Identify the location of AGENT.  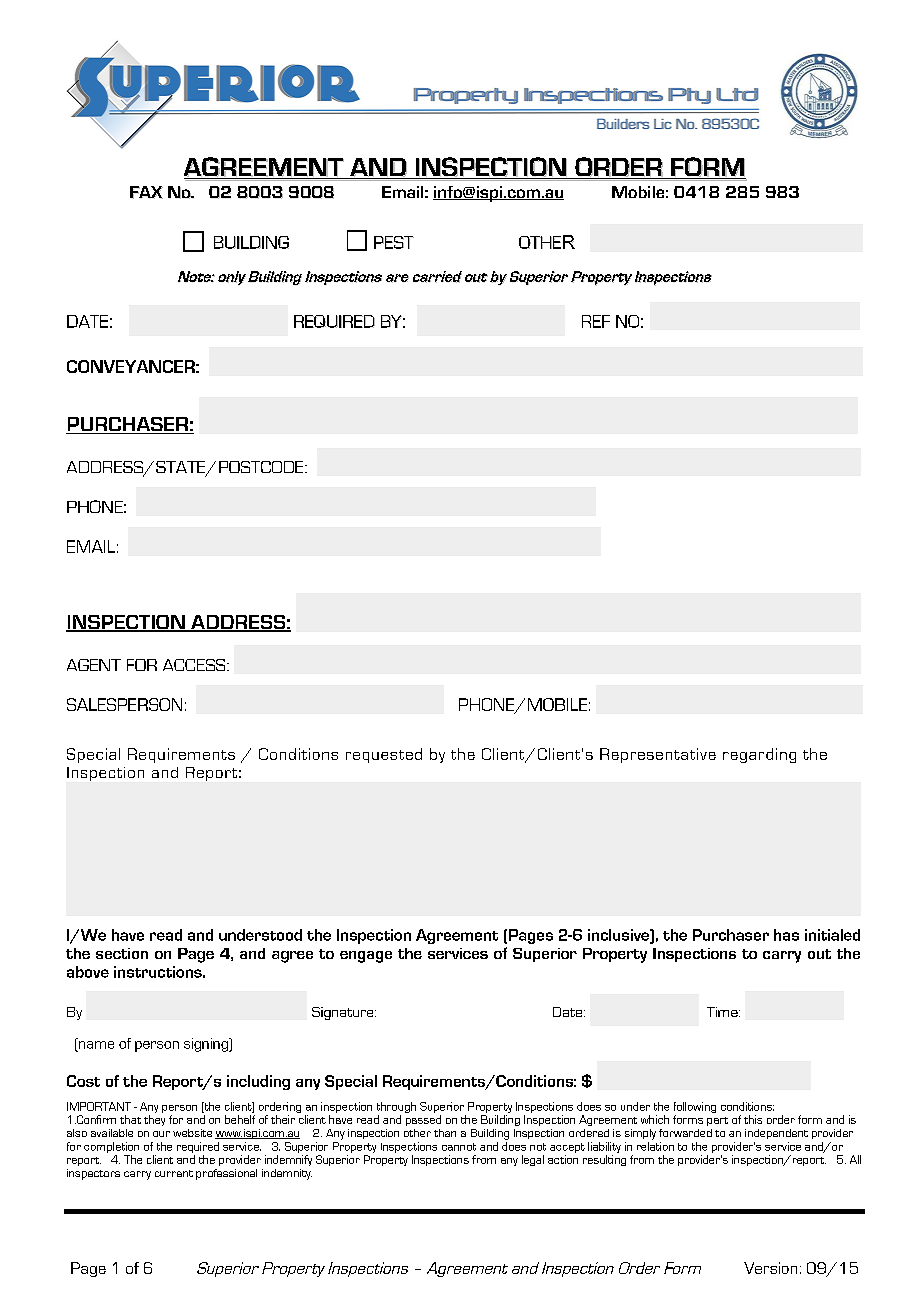
(94, 665).
